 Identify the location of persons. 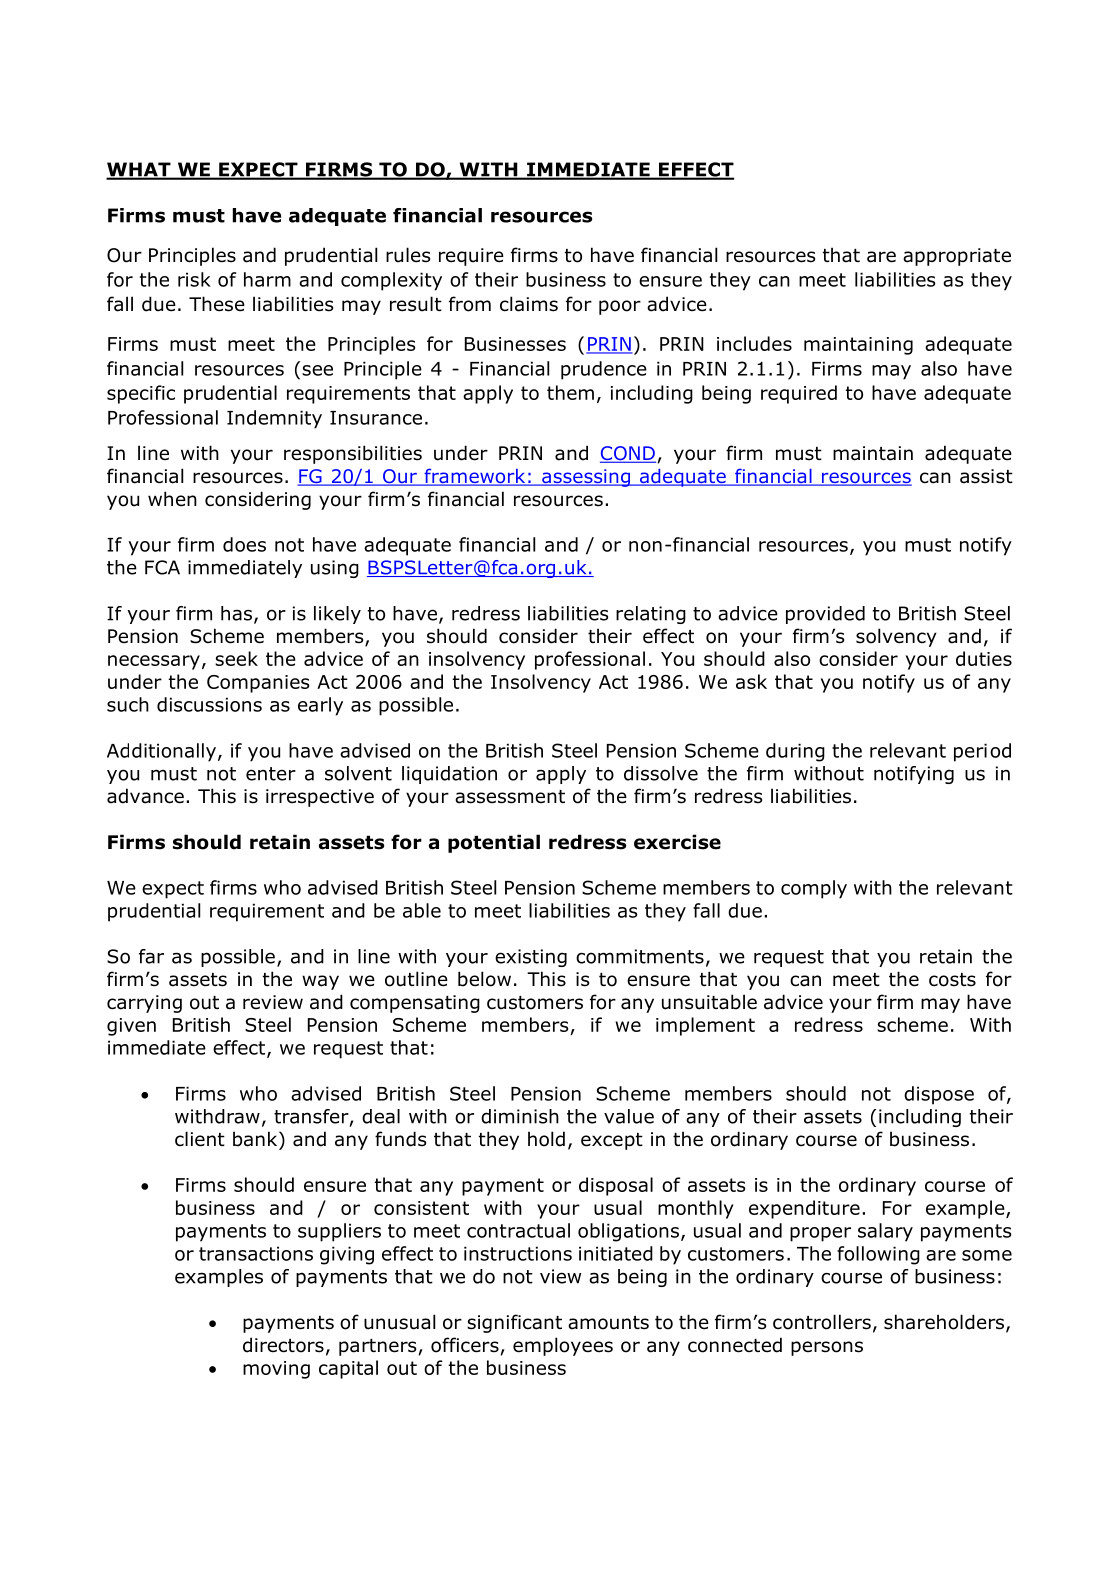
(827, 1348).
